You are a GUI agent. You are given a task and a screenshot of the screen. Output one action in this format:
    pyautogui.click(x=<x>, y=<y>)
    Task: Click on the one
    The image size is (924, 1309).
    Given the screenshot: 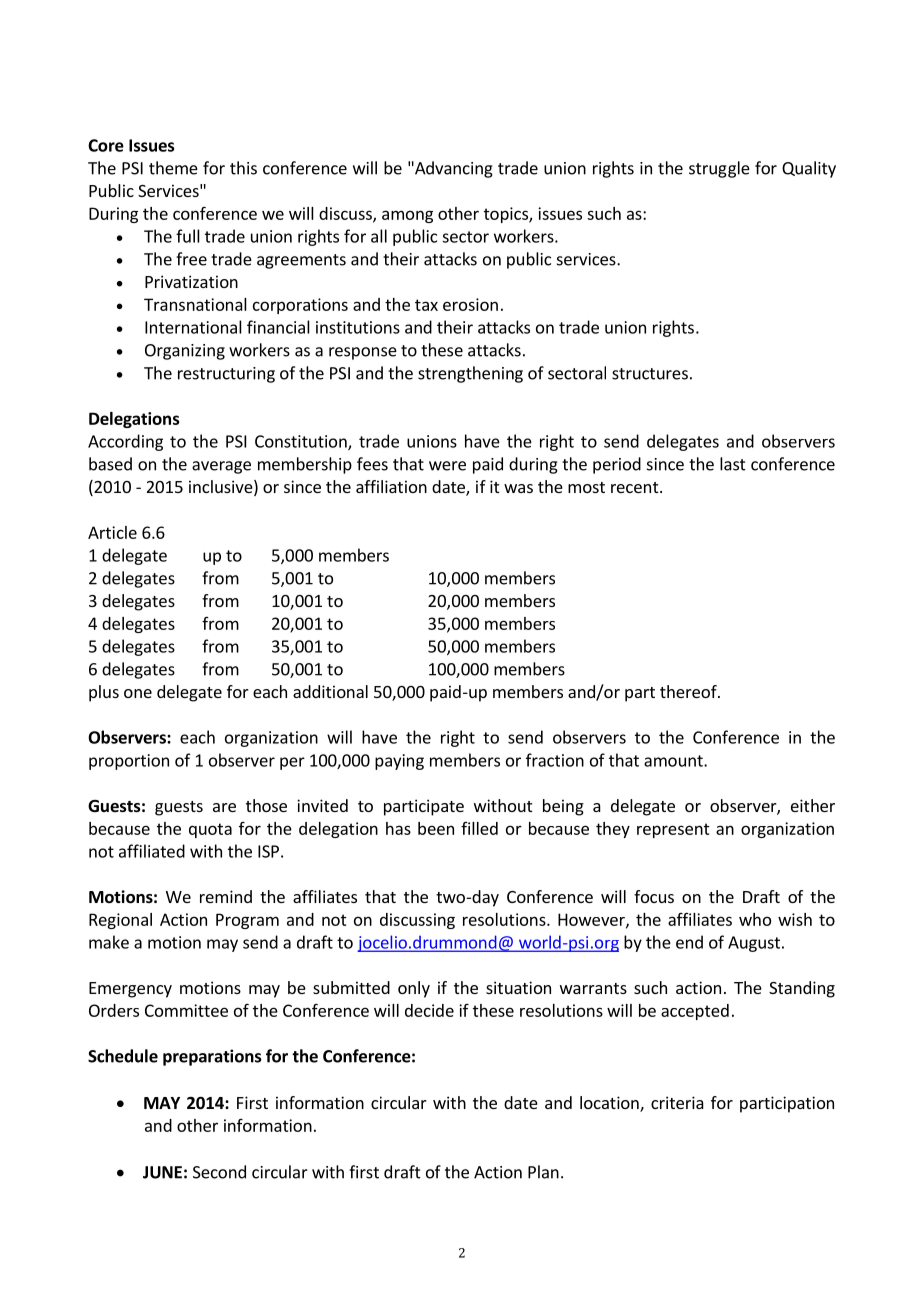 What is the action you would take?
    pyautogui.click(x=138, y=693)
